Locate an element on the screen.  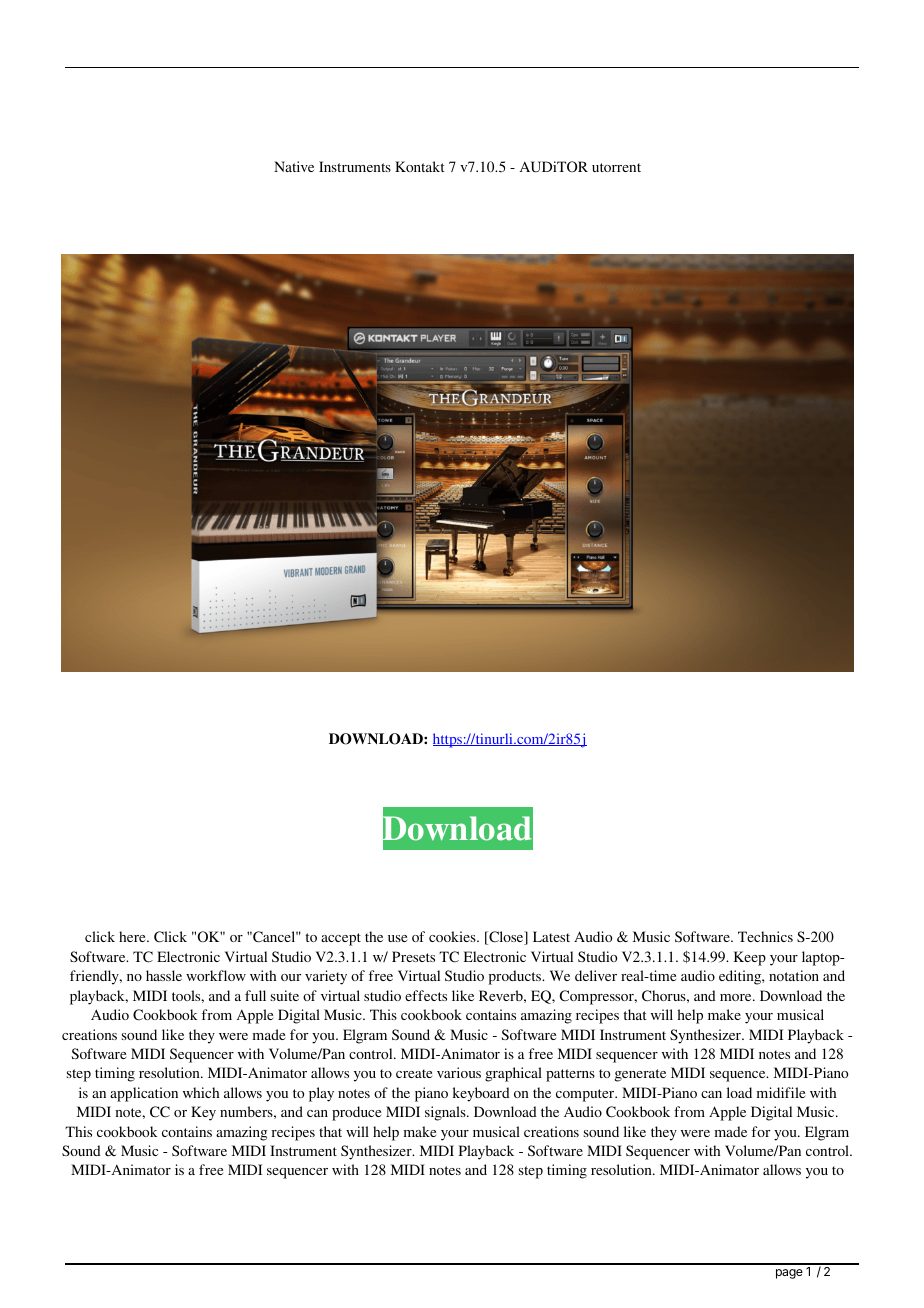
Keep is located at coordinates (750, 958).
